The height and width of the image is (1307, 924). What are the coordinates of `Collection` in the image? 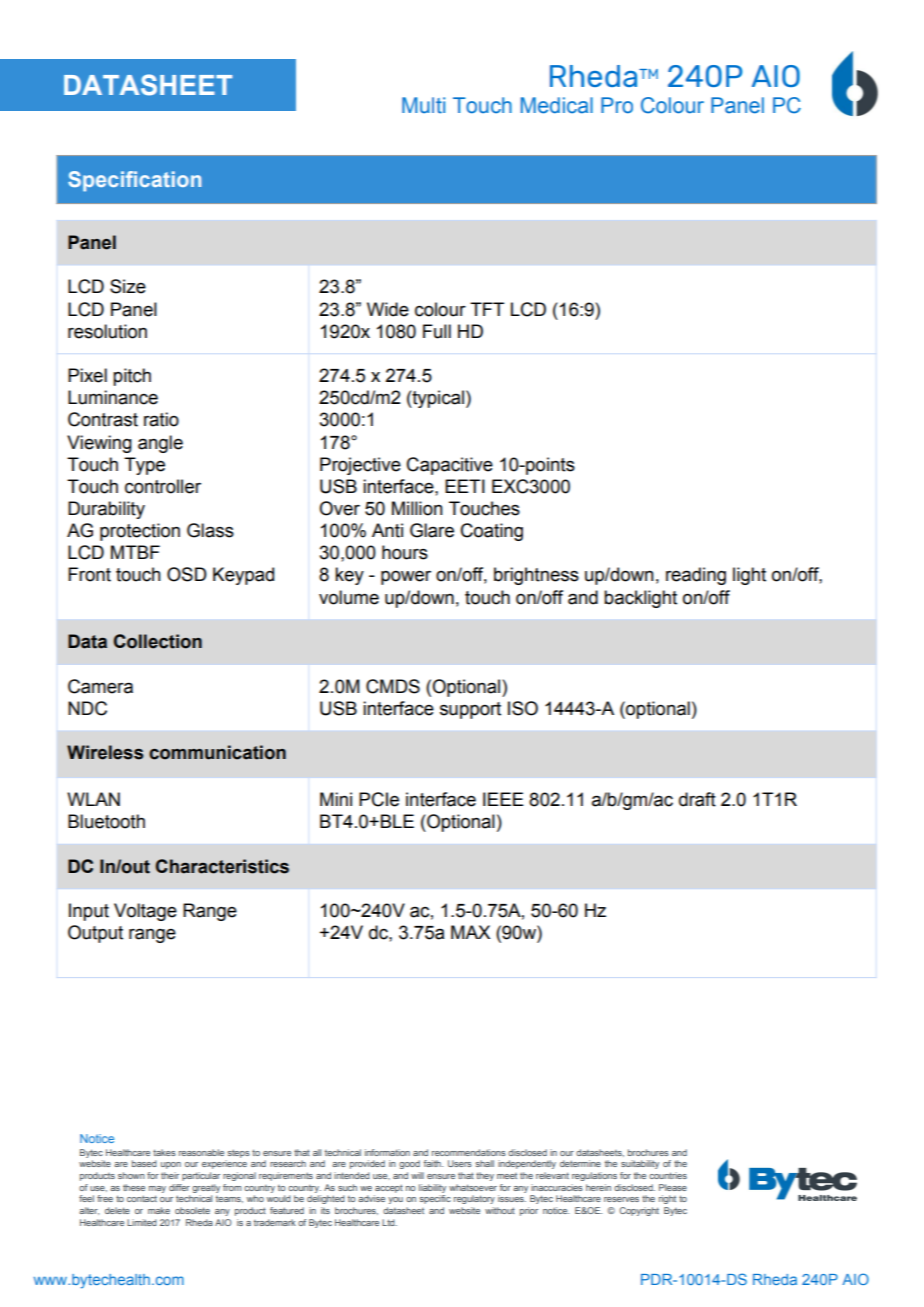 It's located at (158, 641).
